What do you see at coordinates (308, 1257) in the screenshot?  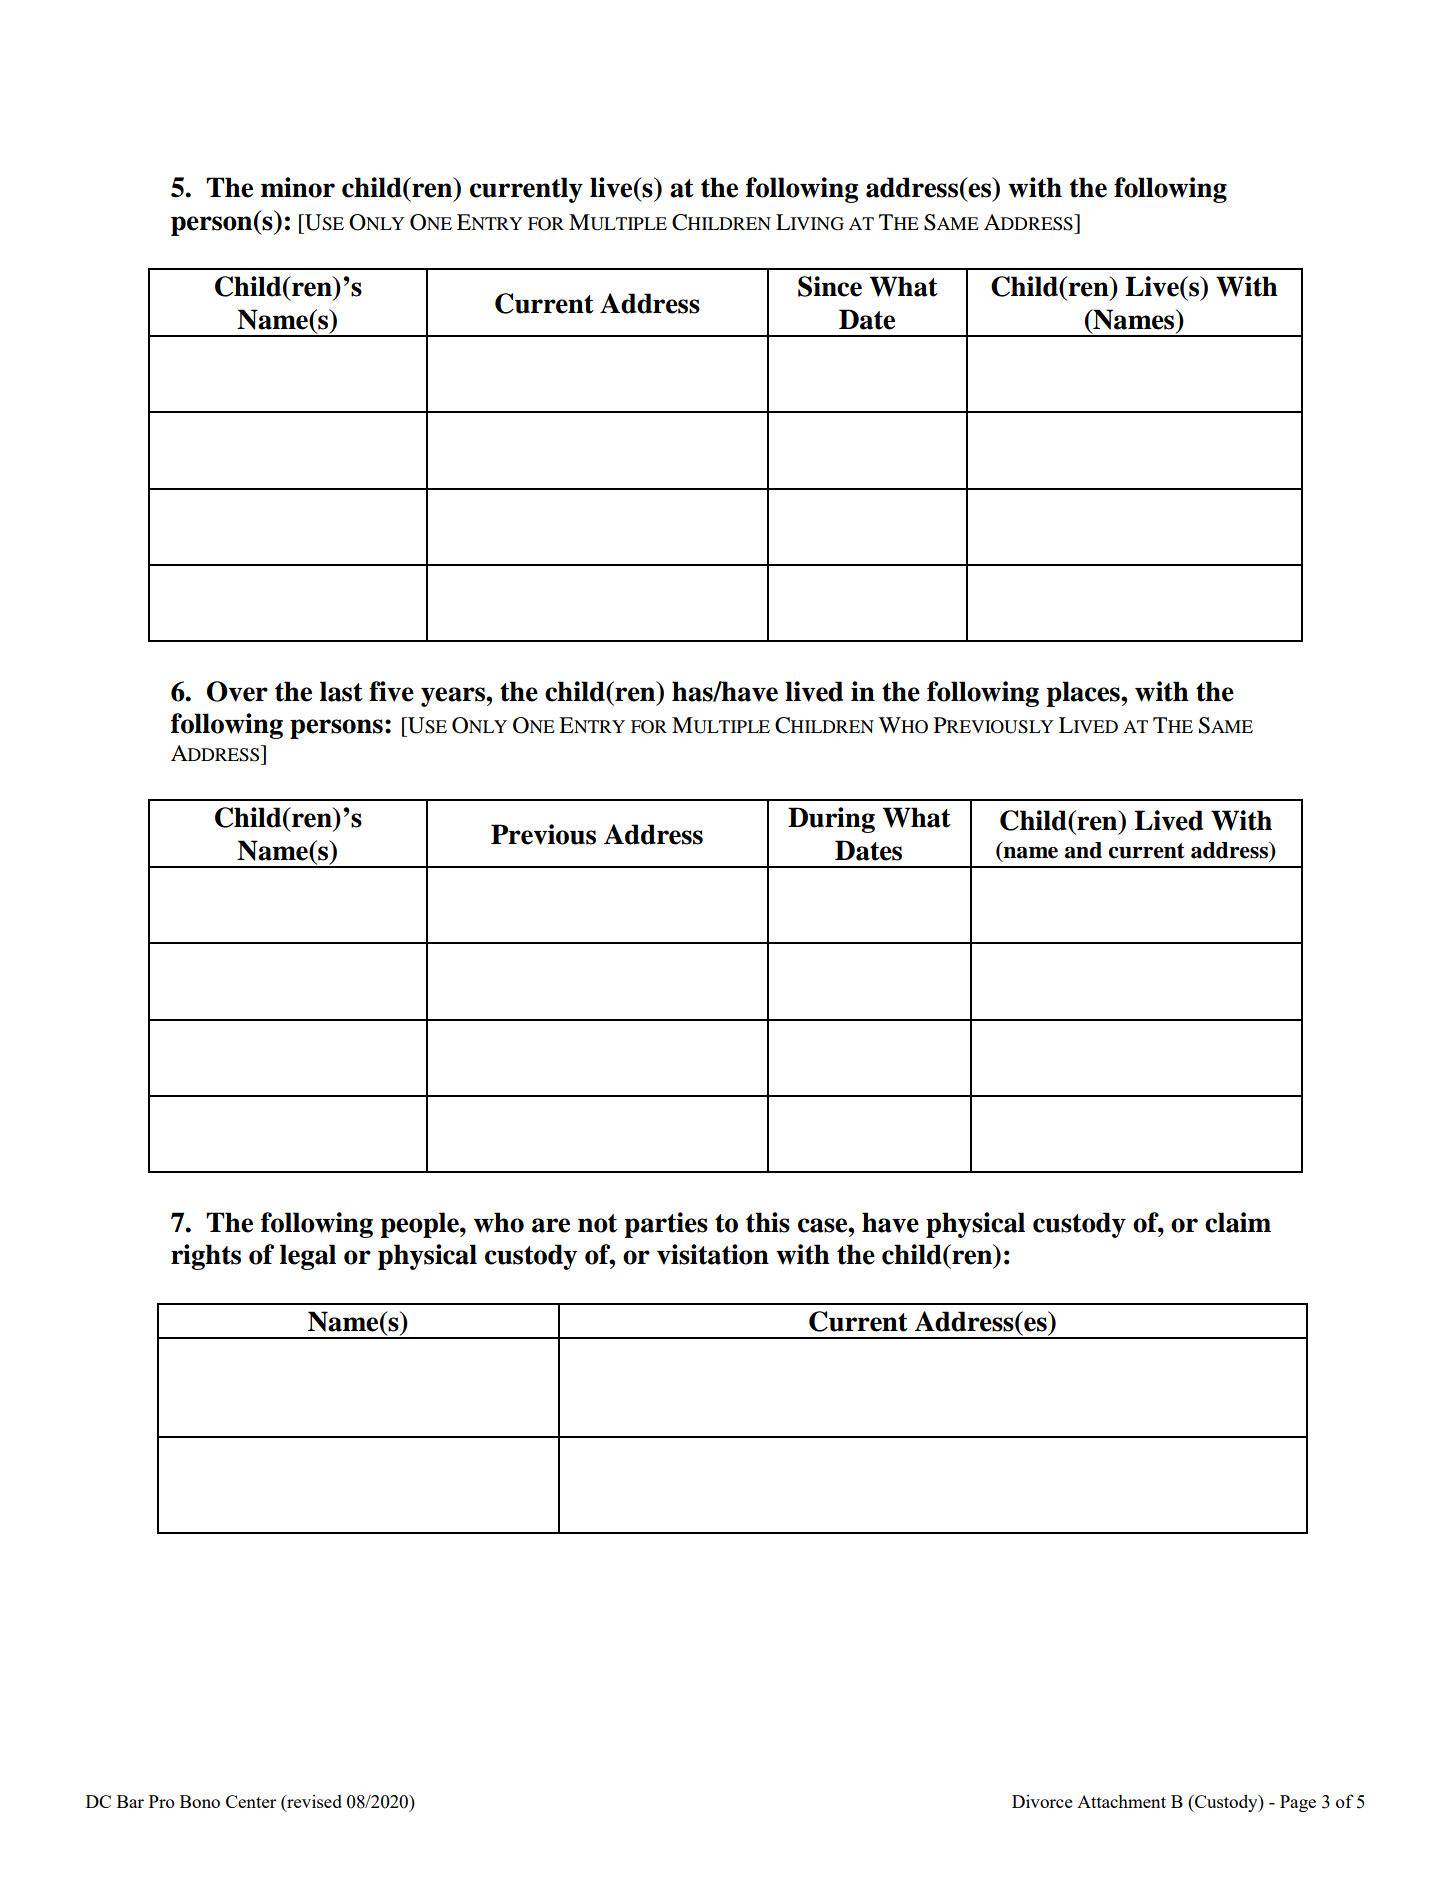 I see `legal` at bounding box center [308, 1257].
